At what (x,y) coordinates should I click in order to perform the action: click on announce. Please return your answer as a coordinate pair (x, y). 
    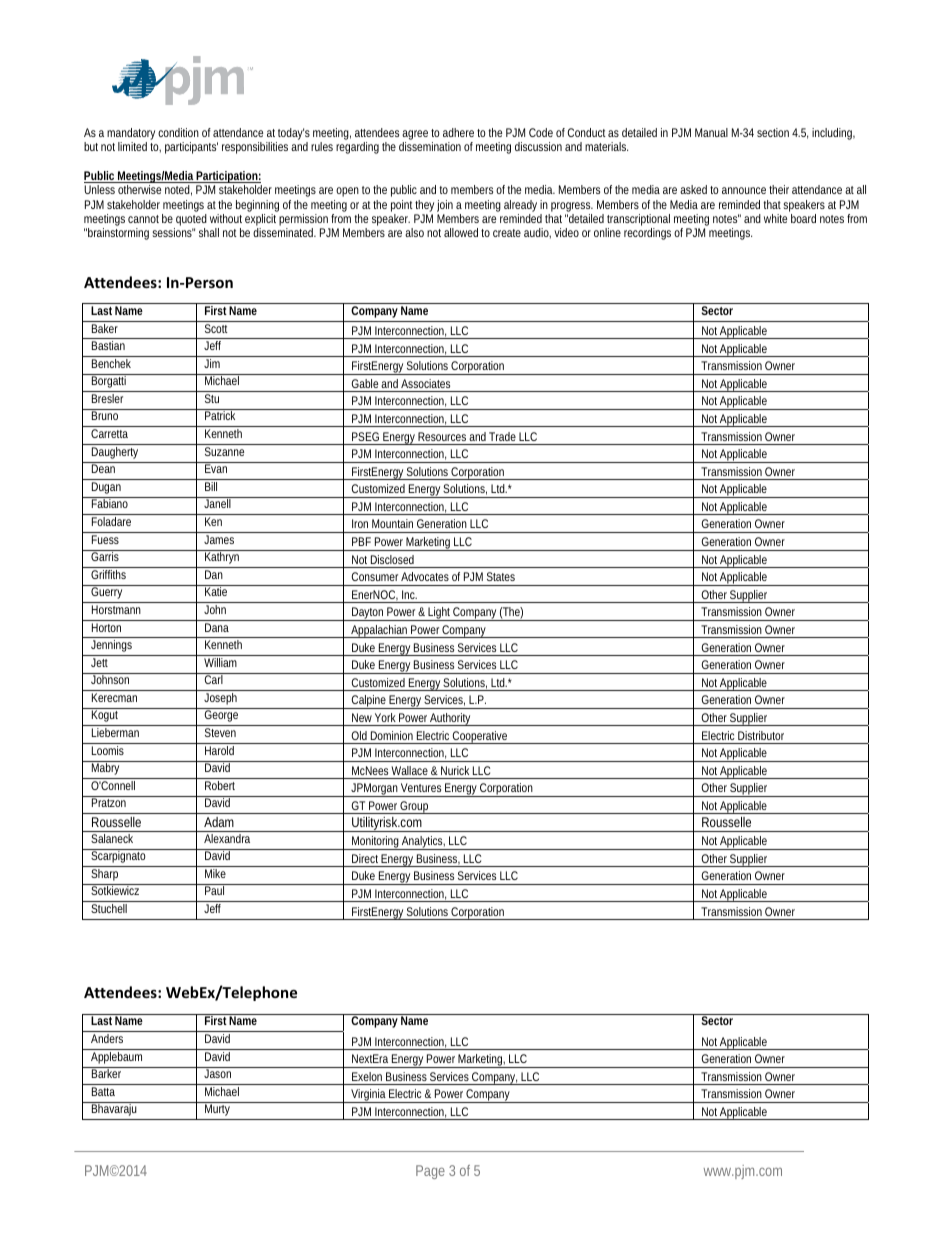
    Looking at the image, I should click on (744, 190).
